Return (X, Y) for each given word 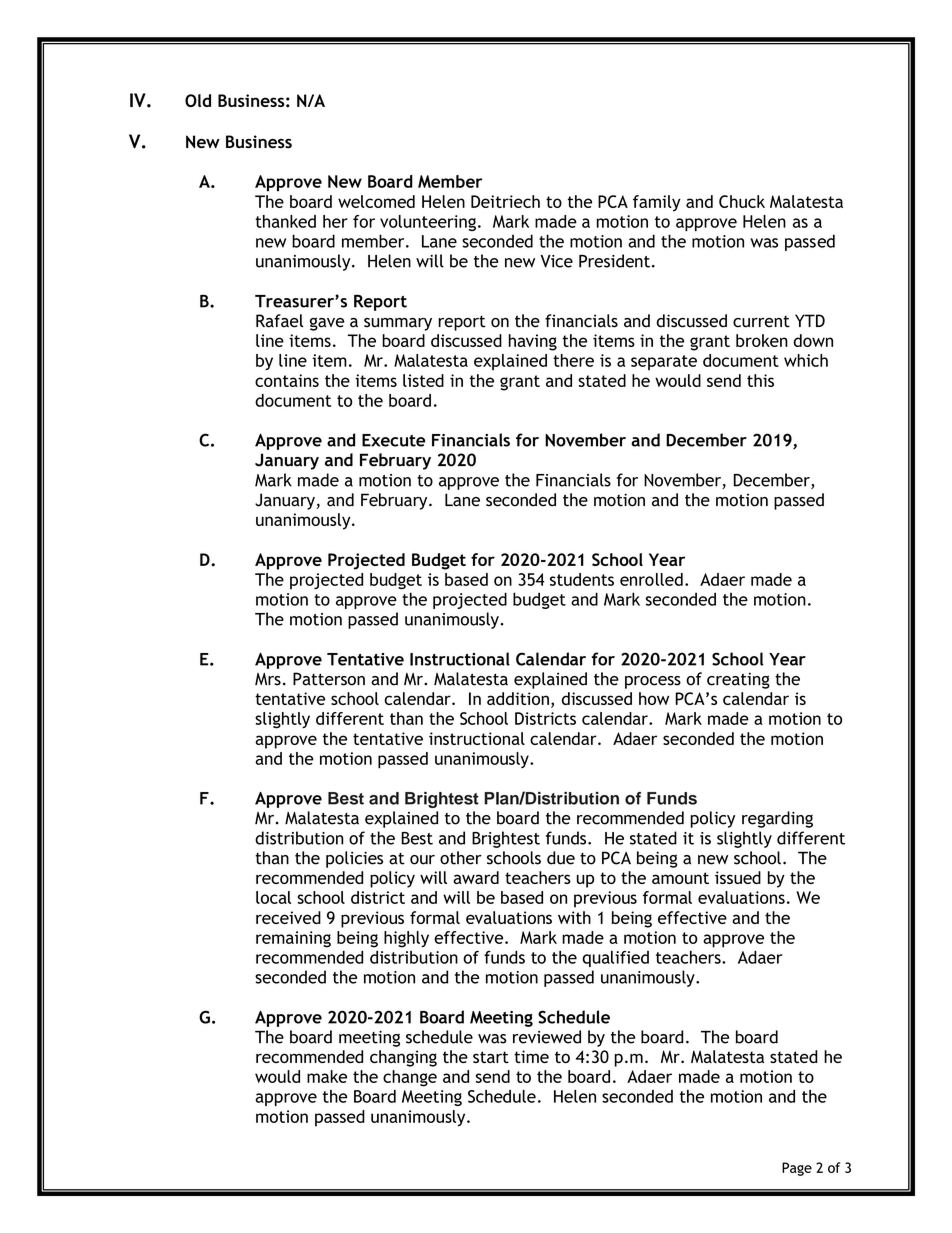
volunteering (428, 223)
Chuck (742, 201)
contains (287, 380)
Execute (393, 440)
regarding (777, 819)
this (760, 380)
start (491, 1057)
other (461, 858)
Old (198, 100)
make (327, 1076)
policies (354, 859)
